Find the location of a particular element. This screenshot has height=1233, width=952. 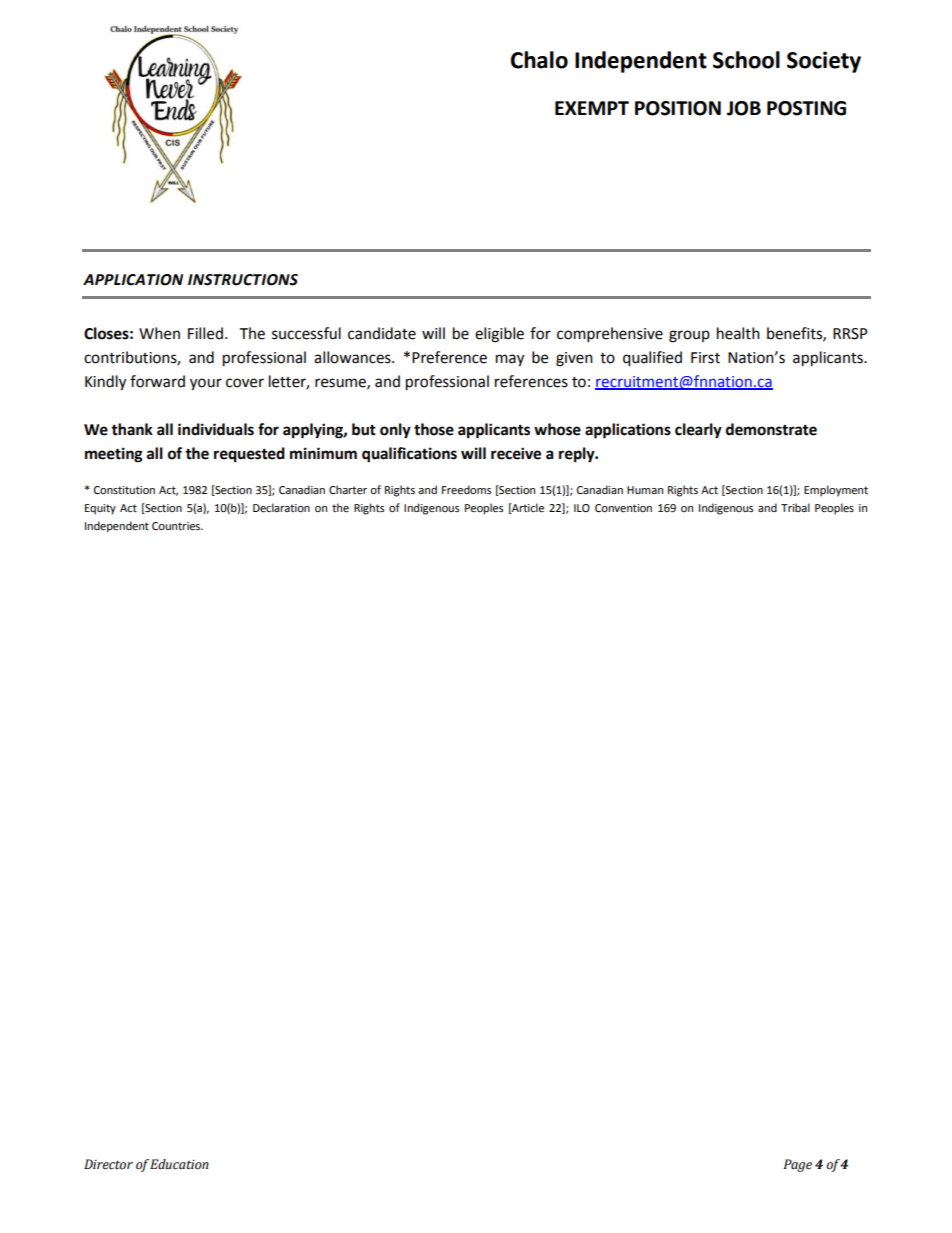

ILO is located at coordinates (582, 508).
